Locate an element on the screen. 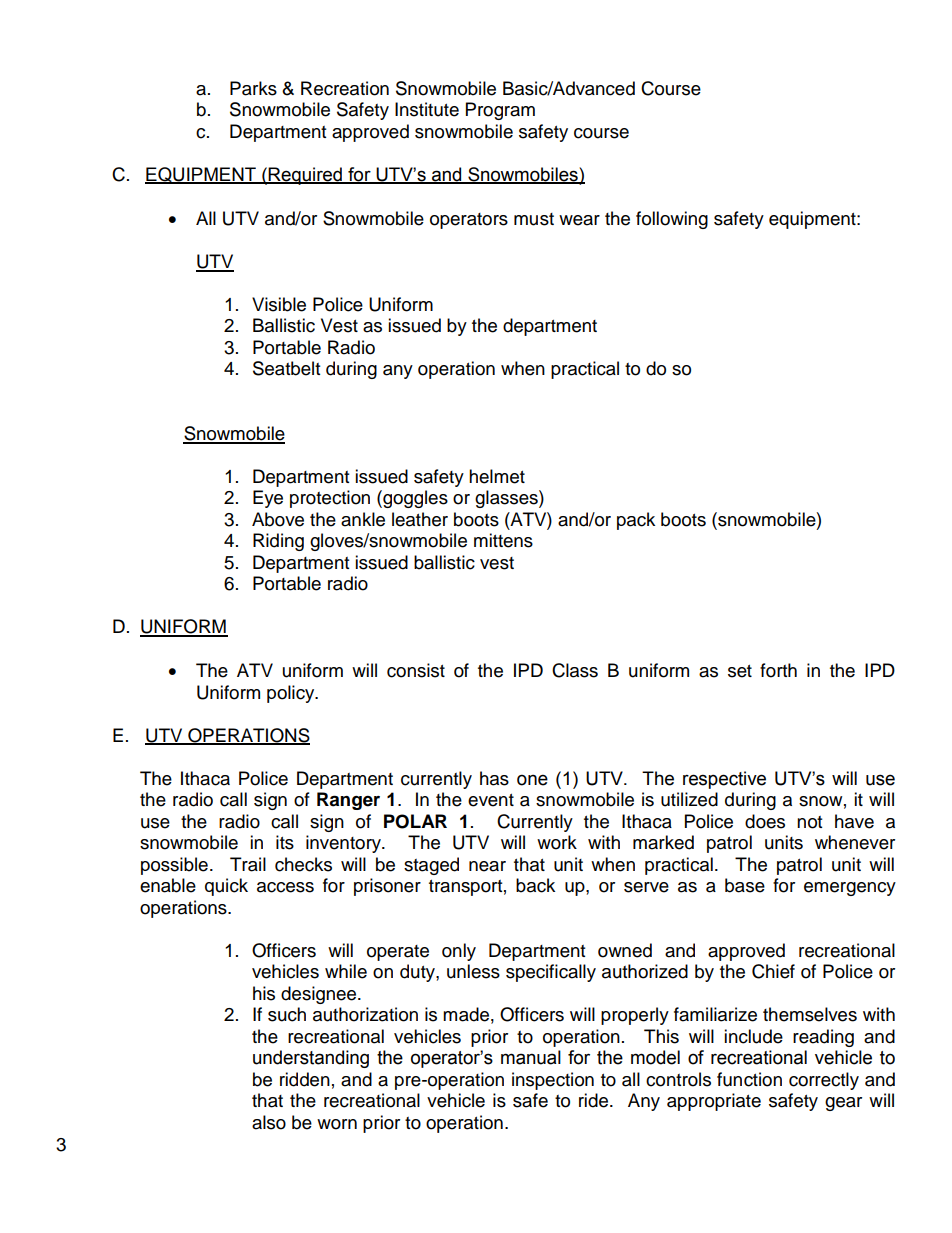 The height and width of the screenshot is (1233, 952). inspection is located at coordinates (553, 1081).
